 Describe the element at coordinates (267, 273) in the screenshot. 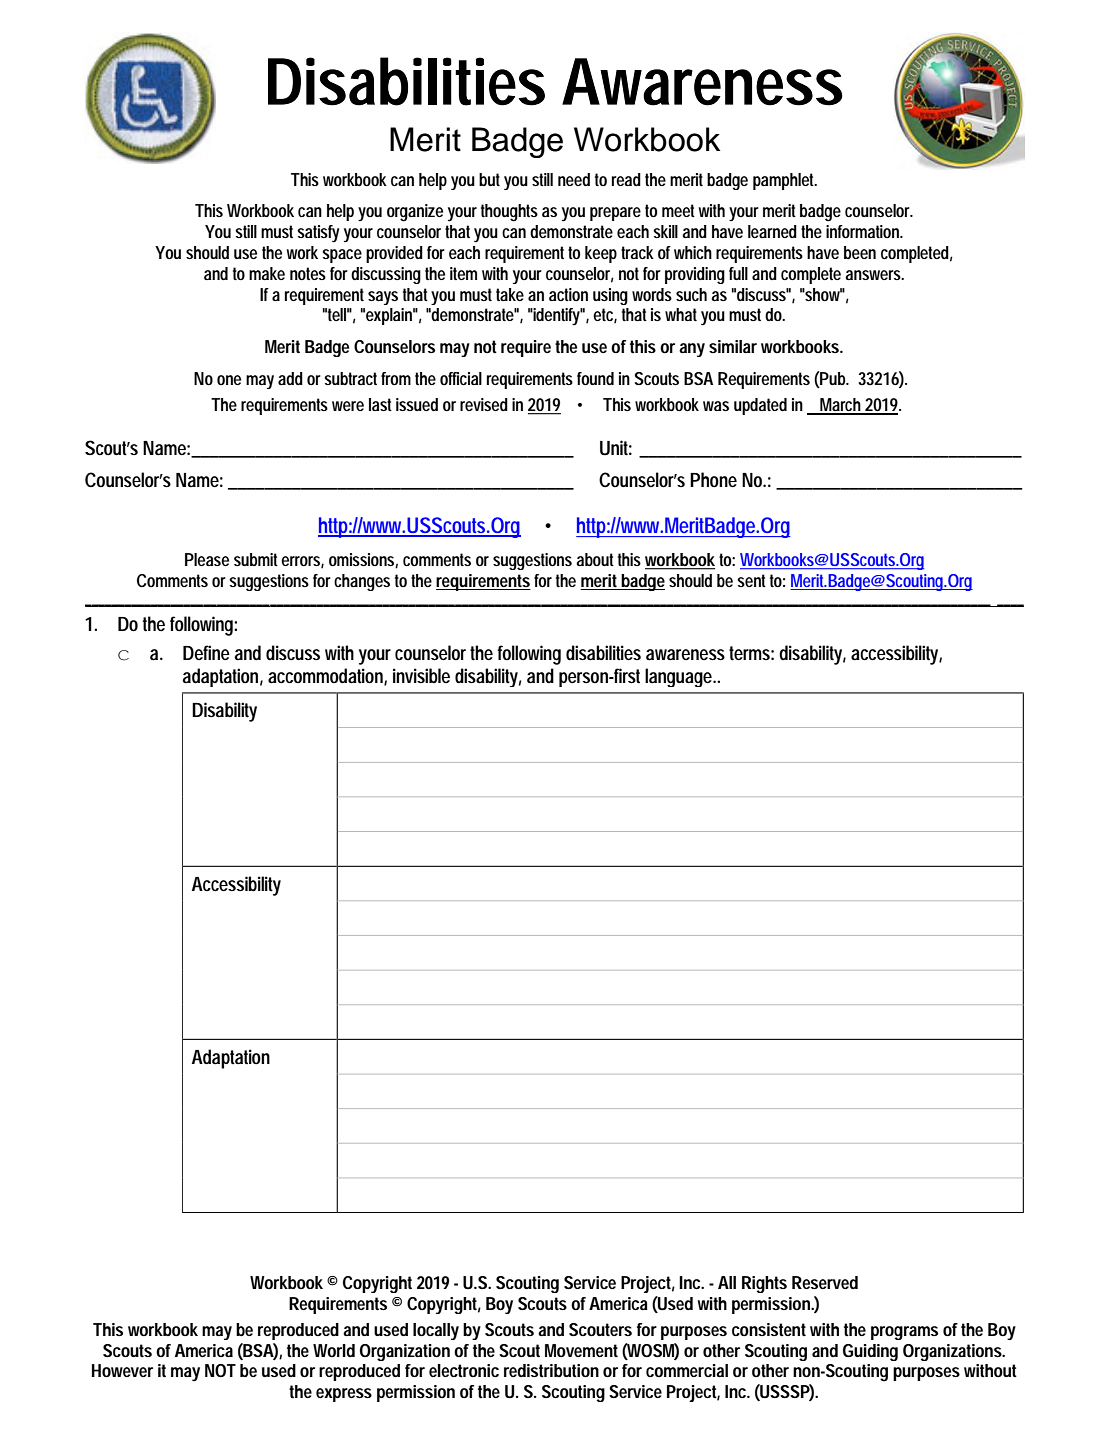

I see `make` at that location.
